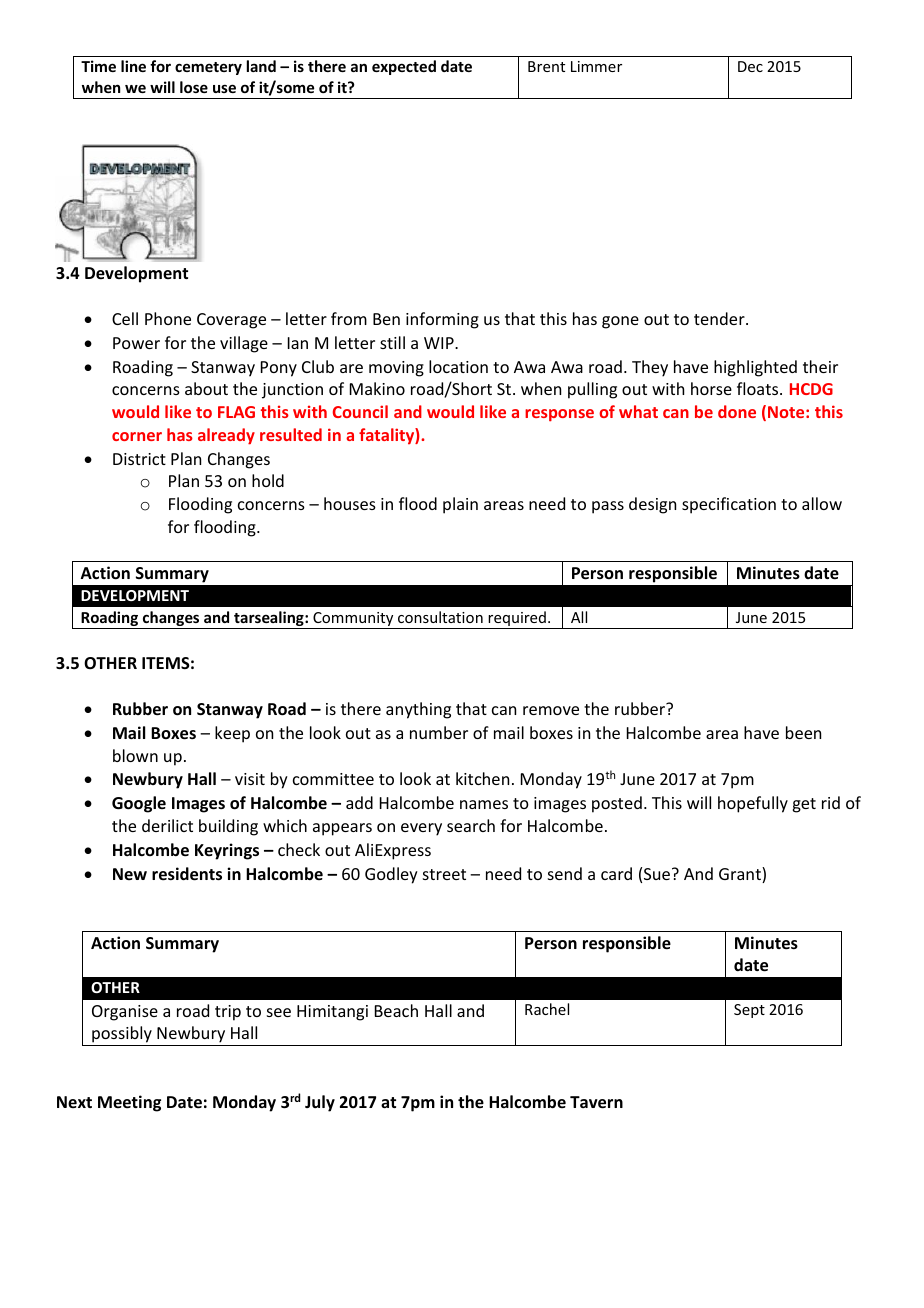 The image size is (924, 1308). Describe the element at coordinates (129, 1103) in the screenshot. I see `Meeting` at that location.
